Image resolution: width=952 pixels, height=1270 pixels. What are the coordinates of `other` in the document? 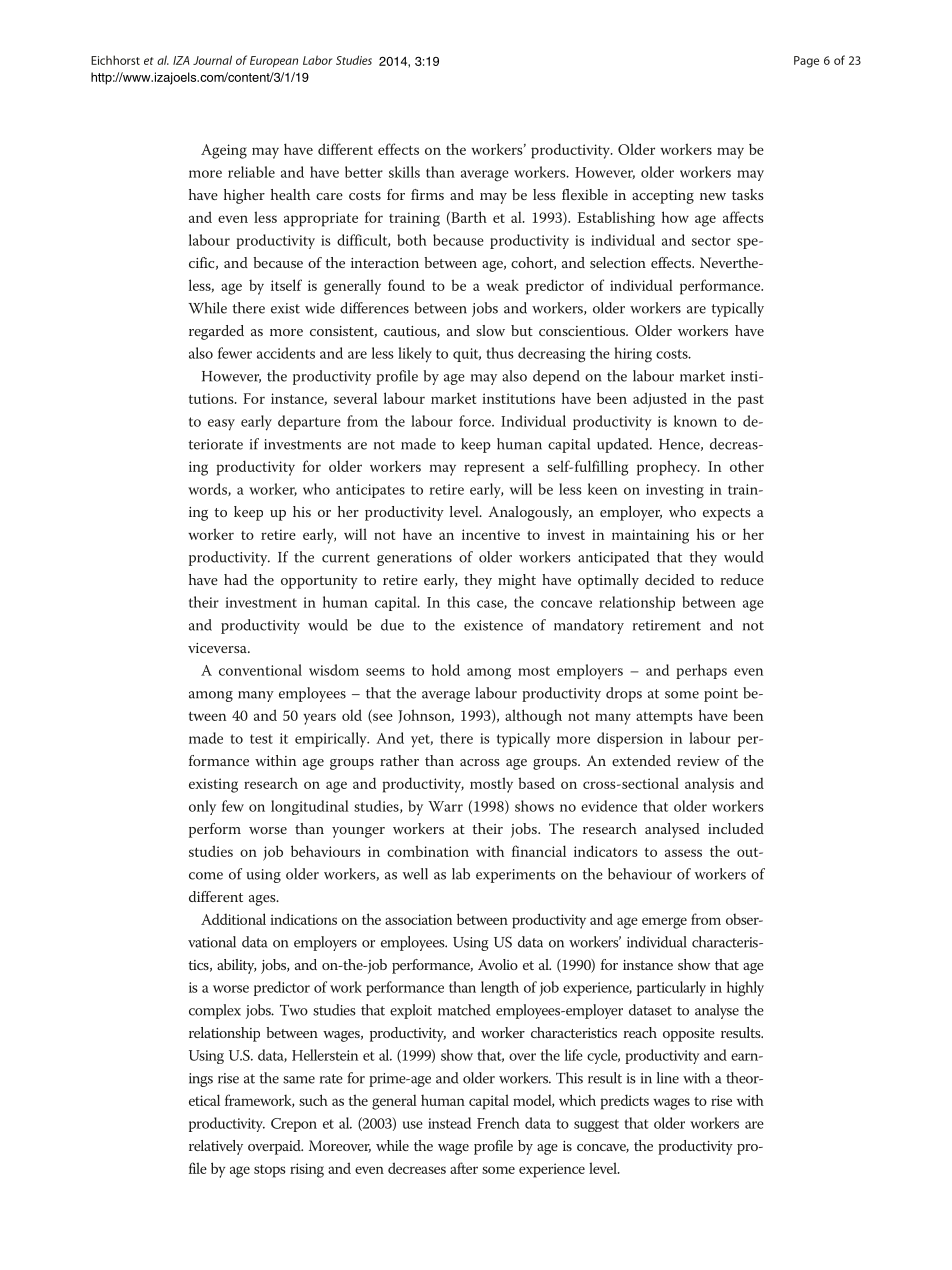 It's located at (747, 466).
